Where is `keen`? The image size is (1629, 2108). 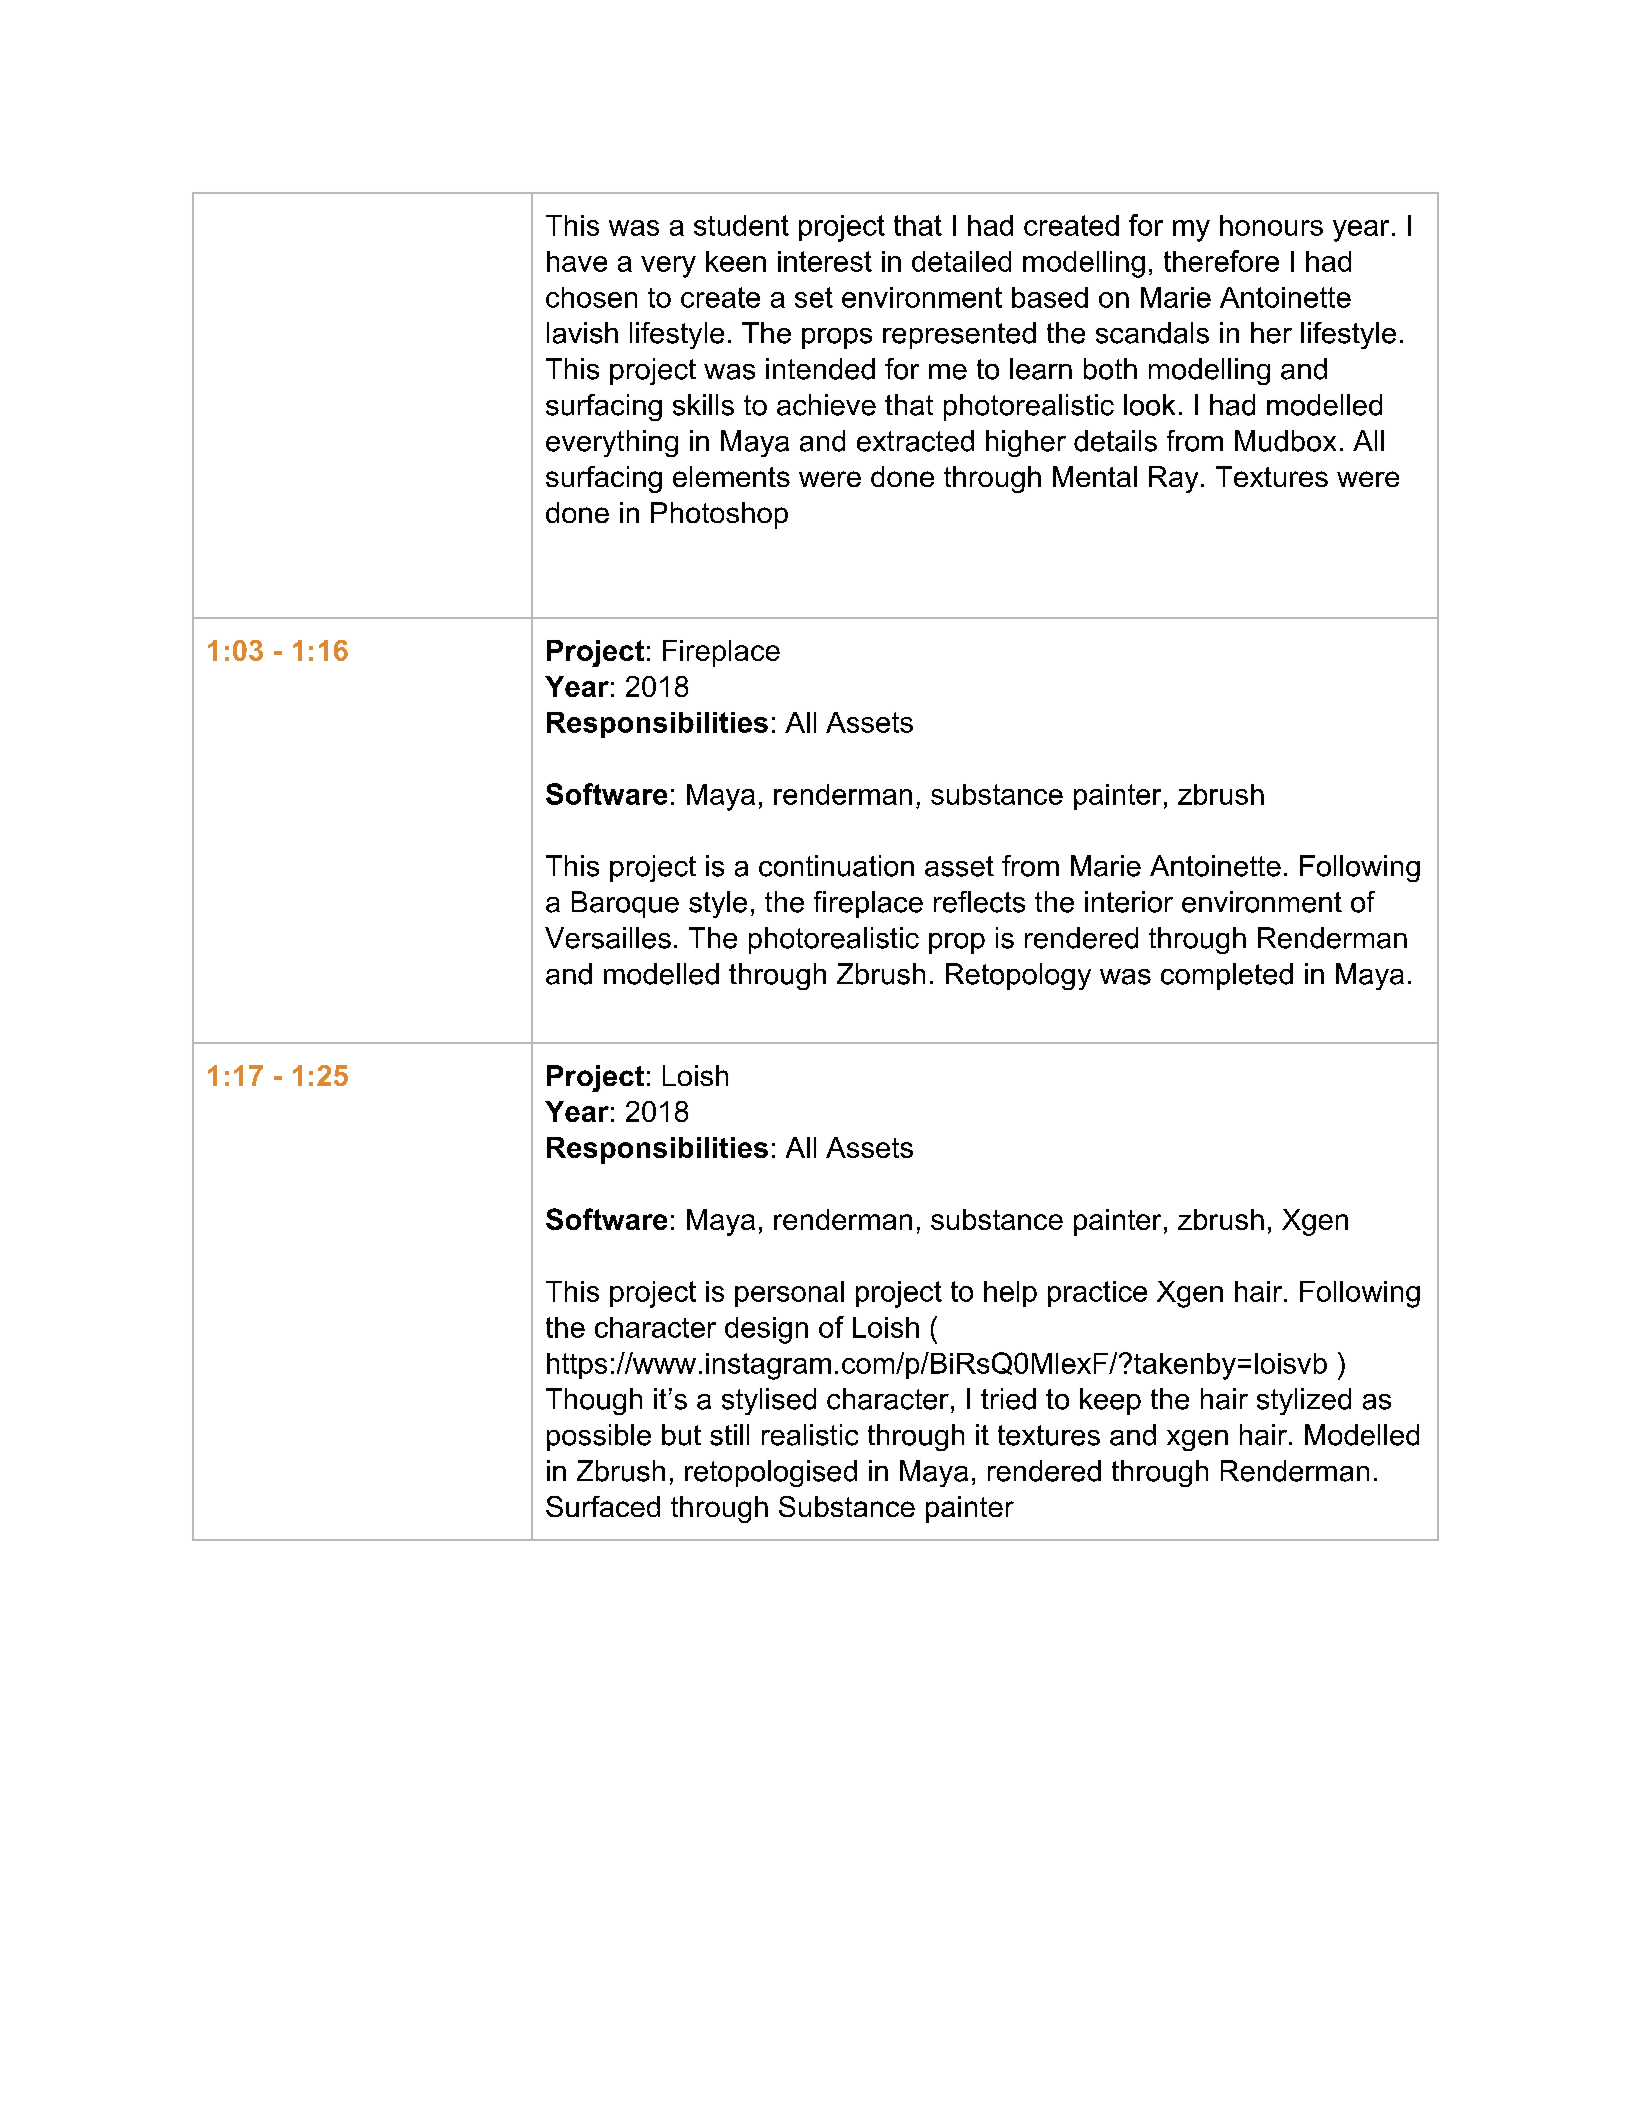
keen is located at coordinates (736, 261).
